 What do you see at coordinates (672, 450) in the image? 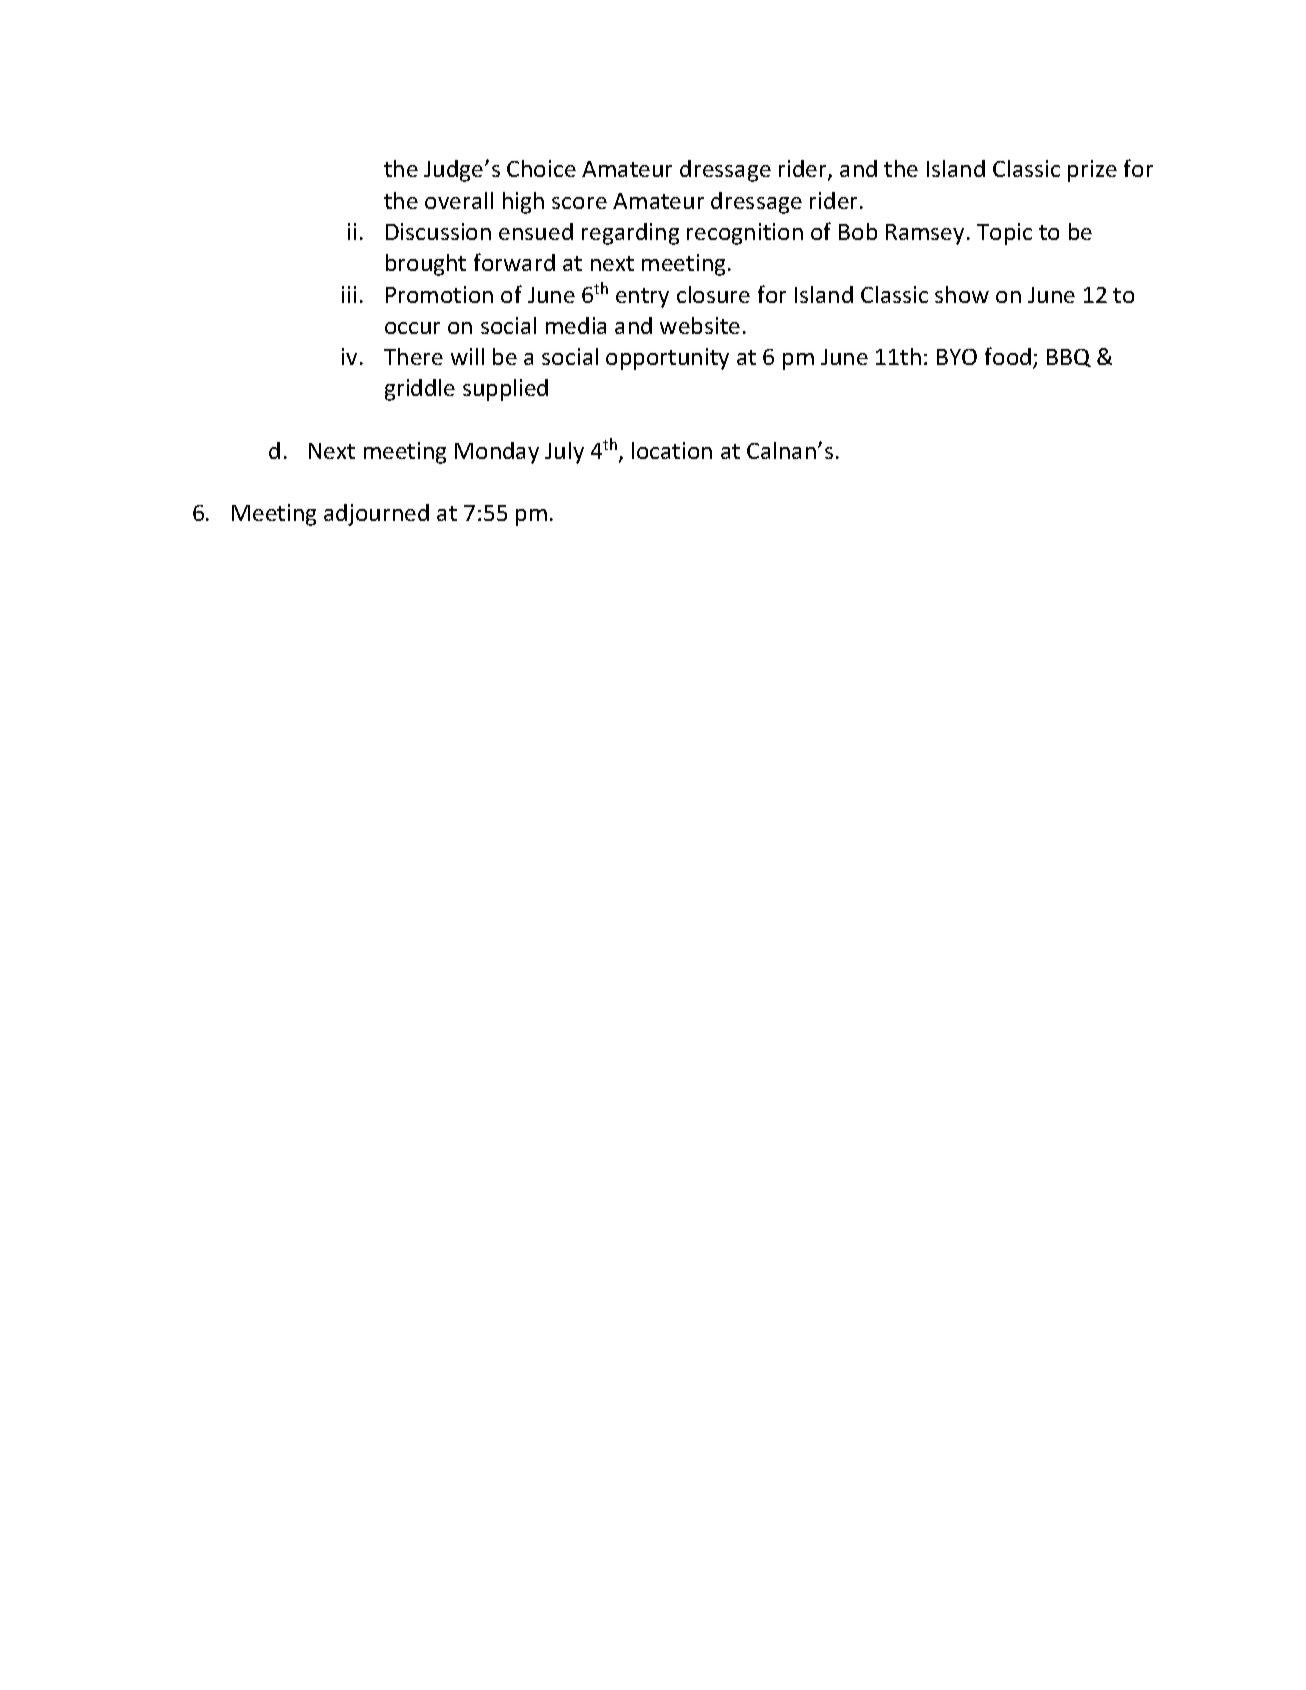
I see `location` at bounding box center [672, 450].
